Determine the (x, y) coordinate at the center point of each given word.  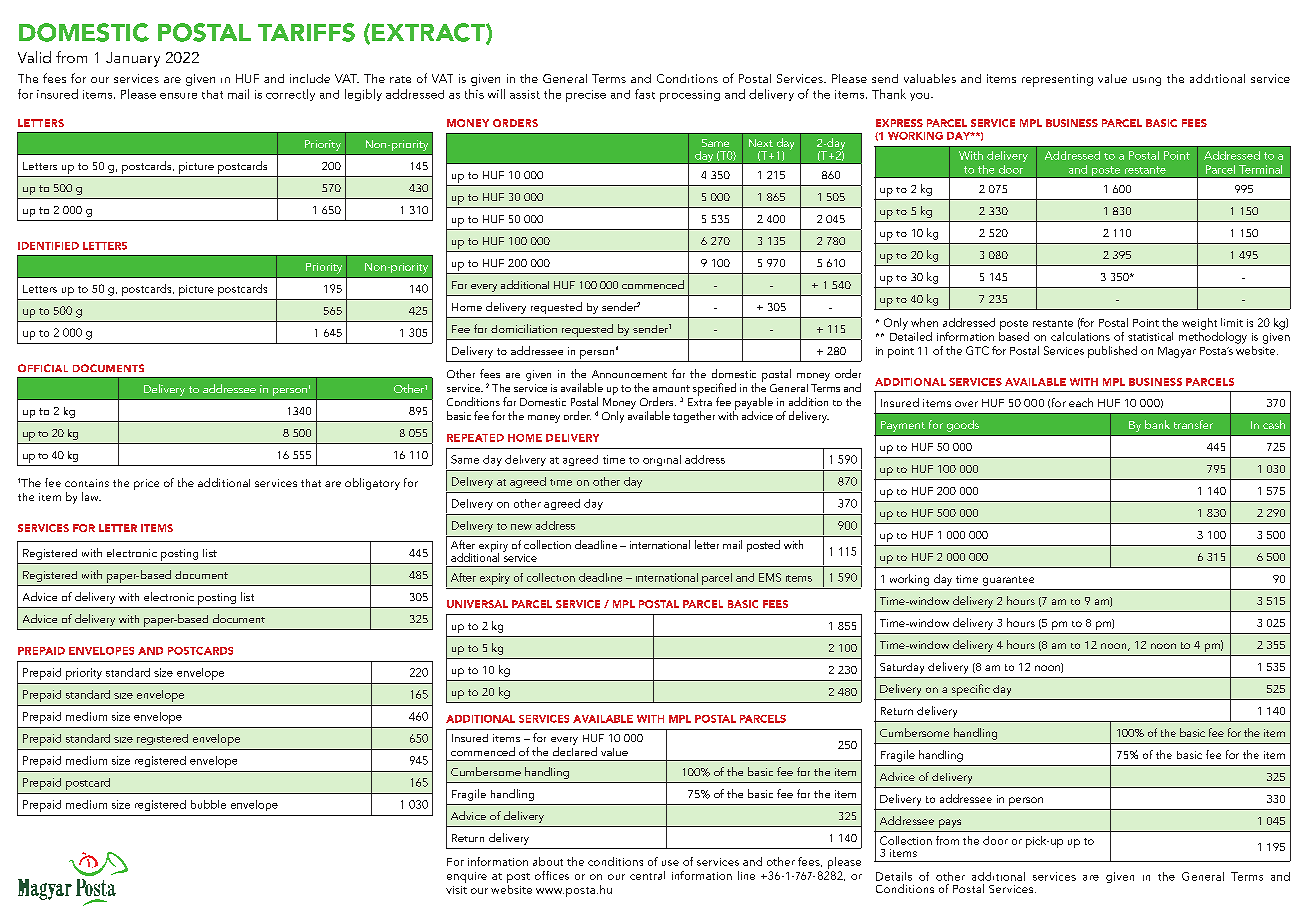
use (670, 863)
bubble (208, 804)
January (133, 59)
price (146, 484)
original (662, 460)
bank (1157, 424)
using (1147, 81)
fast (645, 94)
